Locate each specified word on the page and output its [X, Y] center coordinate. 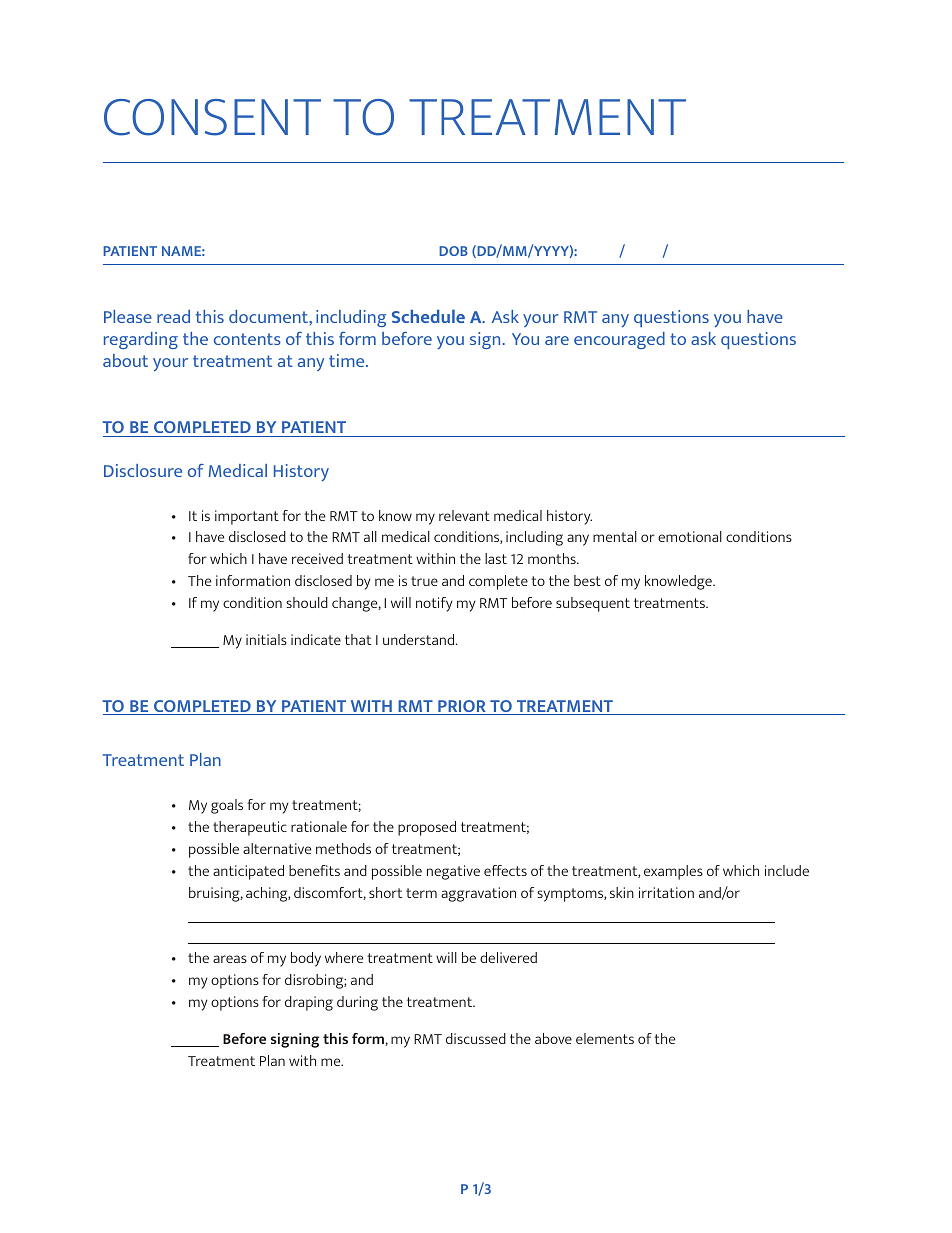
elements [605, 1038]
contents [247, 339]
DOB [453, 251]
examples [673, 872]
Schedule [428, 316]
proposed [427, 828]
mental [615, 536]
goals [227, 806]
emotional [690, 536]
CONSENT [212, 117]
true [424, 581]
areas [230, 959]
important [247, 517]
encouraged [619, 340]
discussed [476, 1038]
